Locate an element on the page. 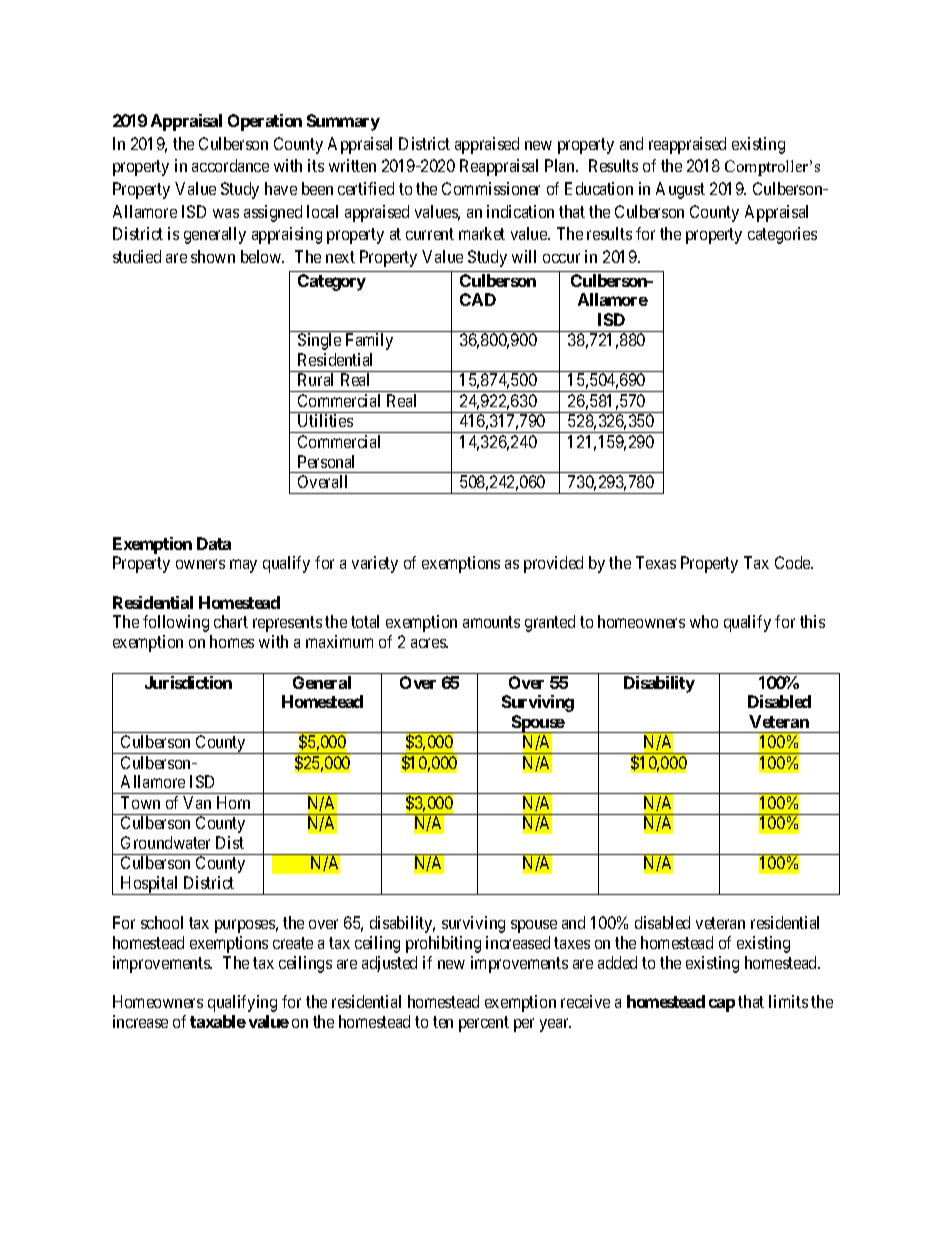  shown is located at coordinates (213, 256).
